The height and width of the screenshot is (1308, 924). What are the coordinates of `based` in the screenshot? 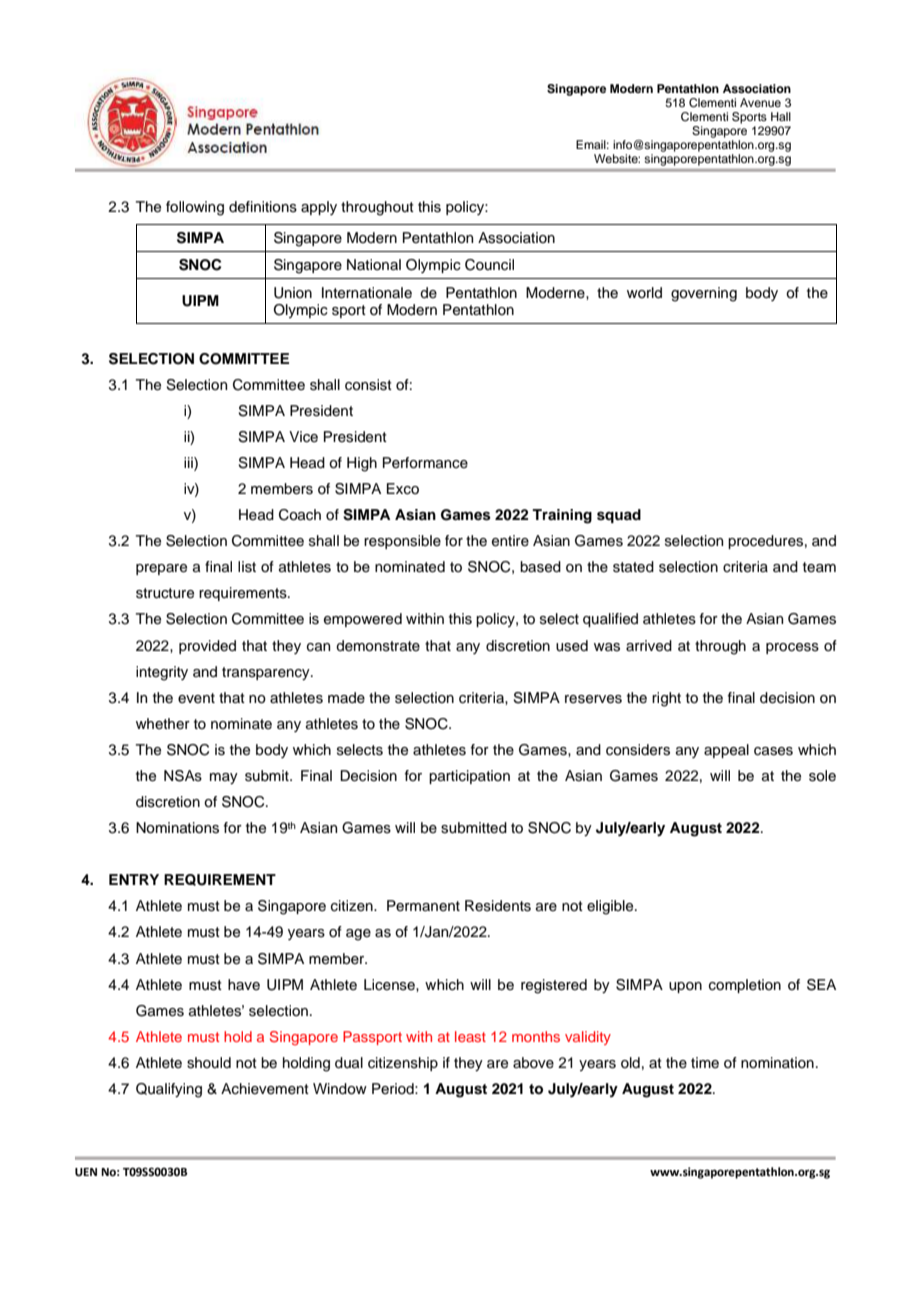 It's located at (540, 567).
